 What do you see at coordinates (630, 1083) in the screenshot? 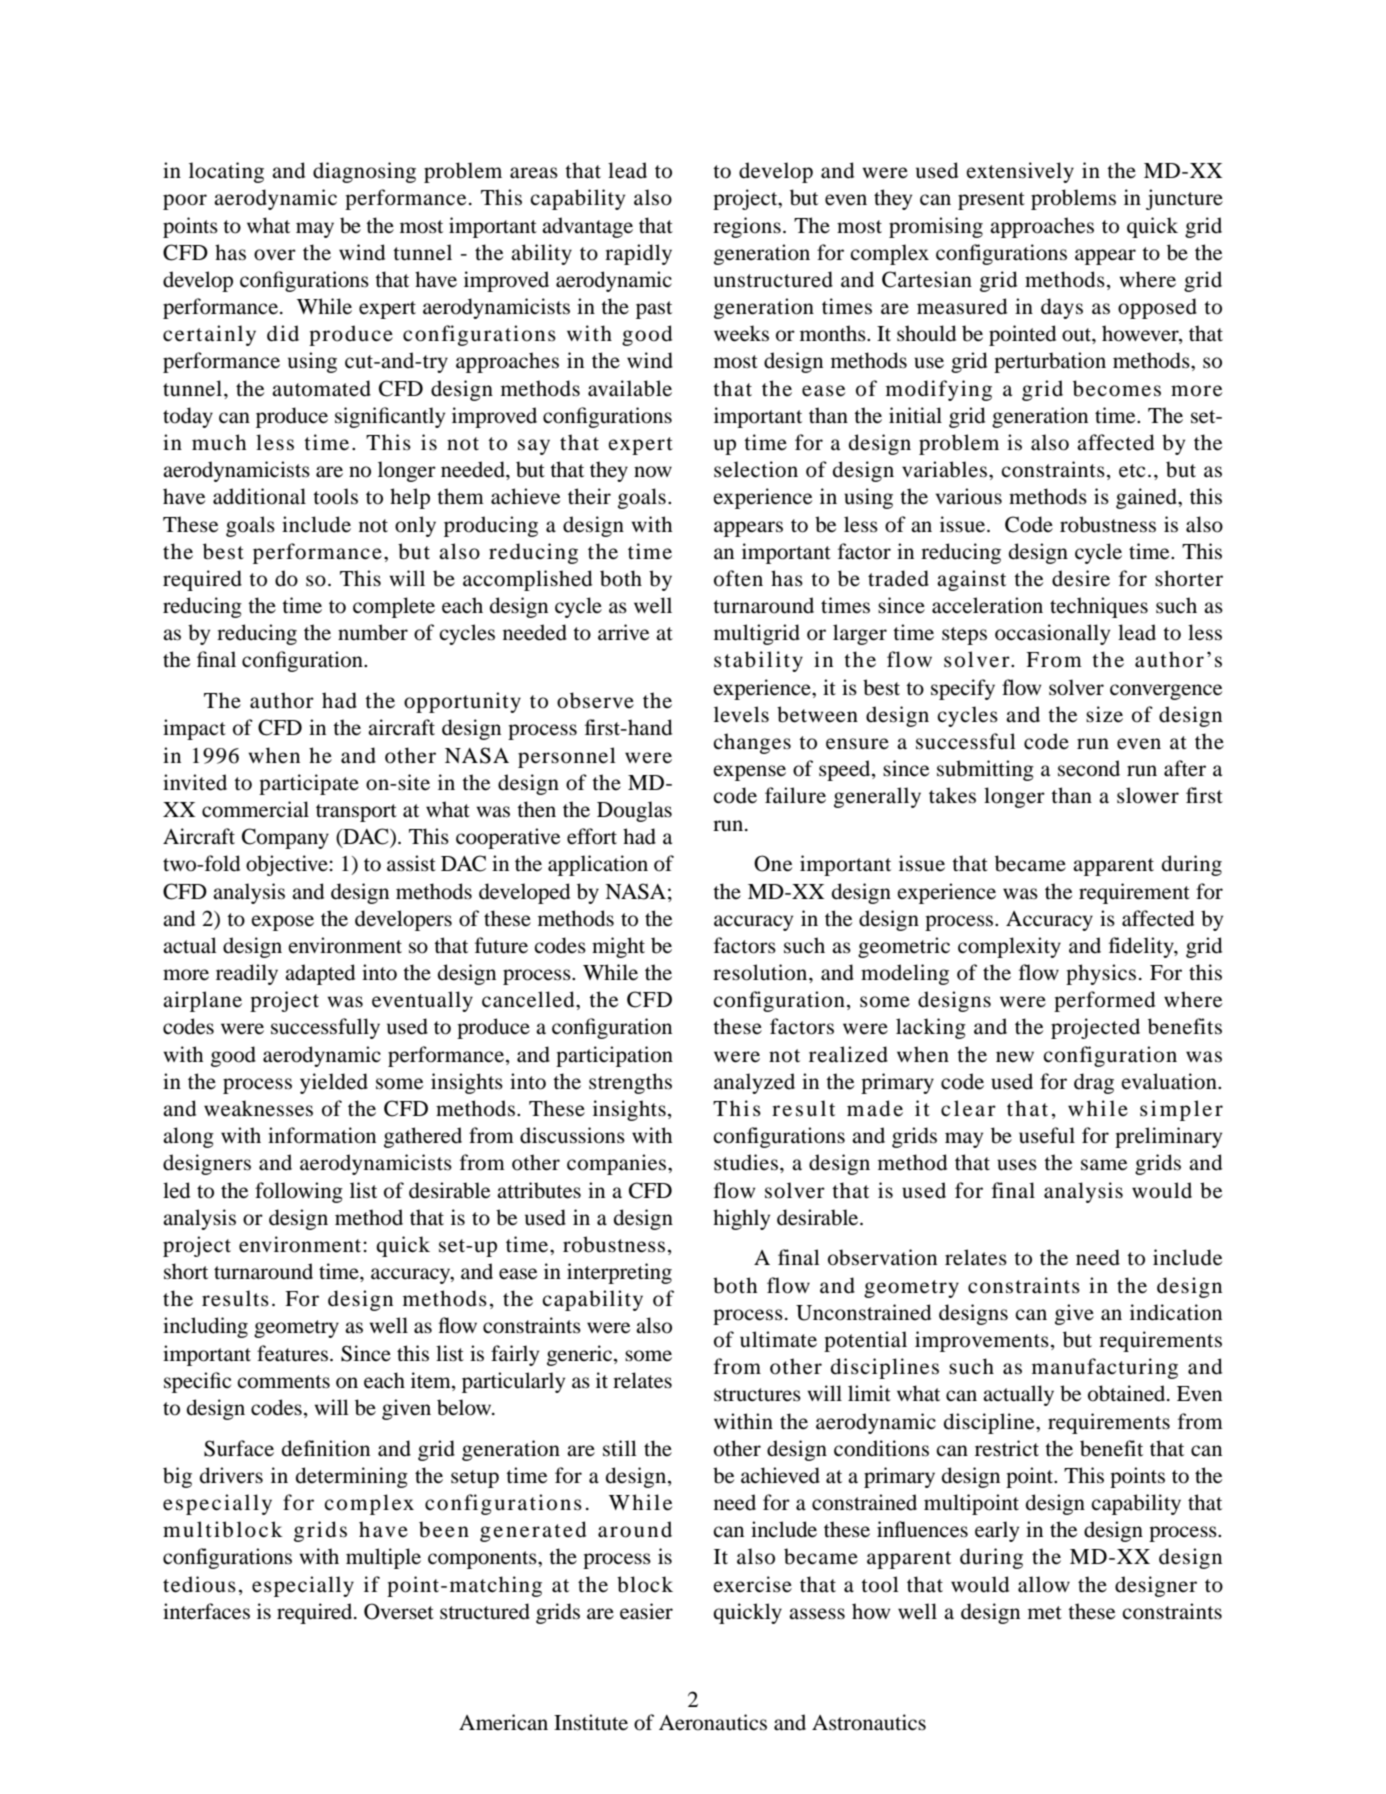
I see `strengths` at bounding box center [630, 1083].
